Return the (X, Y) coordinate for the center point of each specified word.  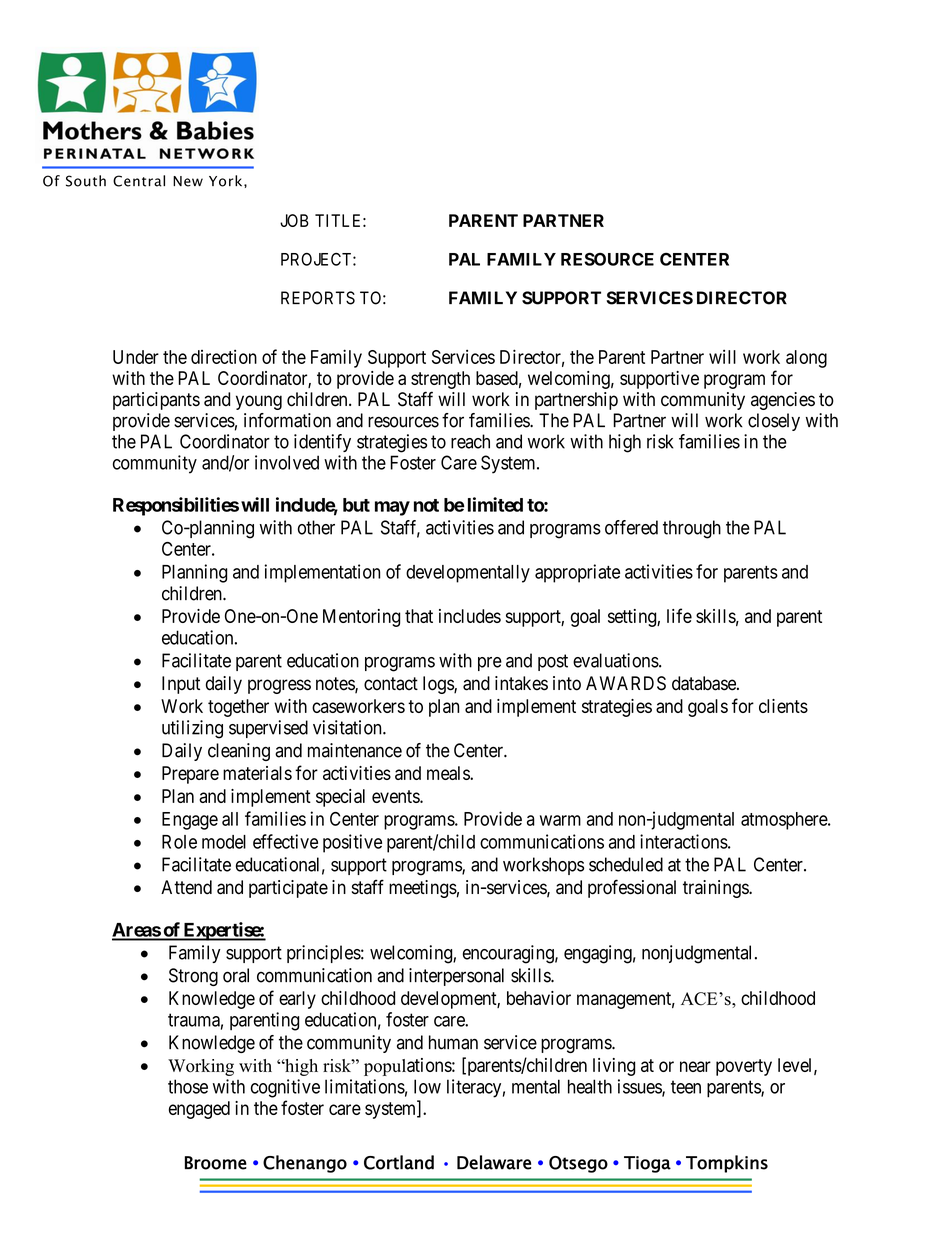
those (188, 1086)
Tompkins (727, 1164)
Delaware (494, 1162)
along (806, 359)
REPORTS (318, 298)
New (188, 181)
